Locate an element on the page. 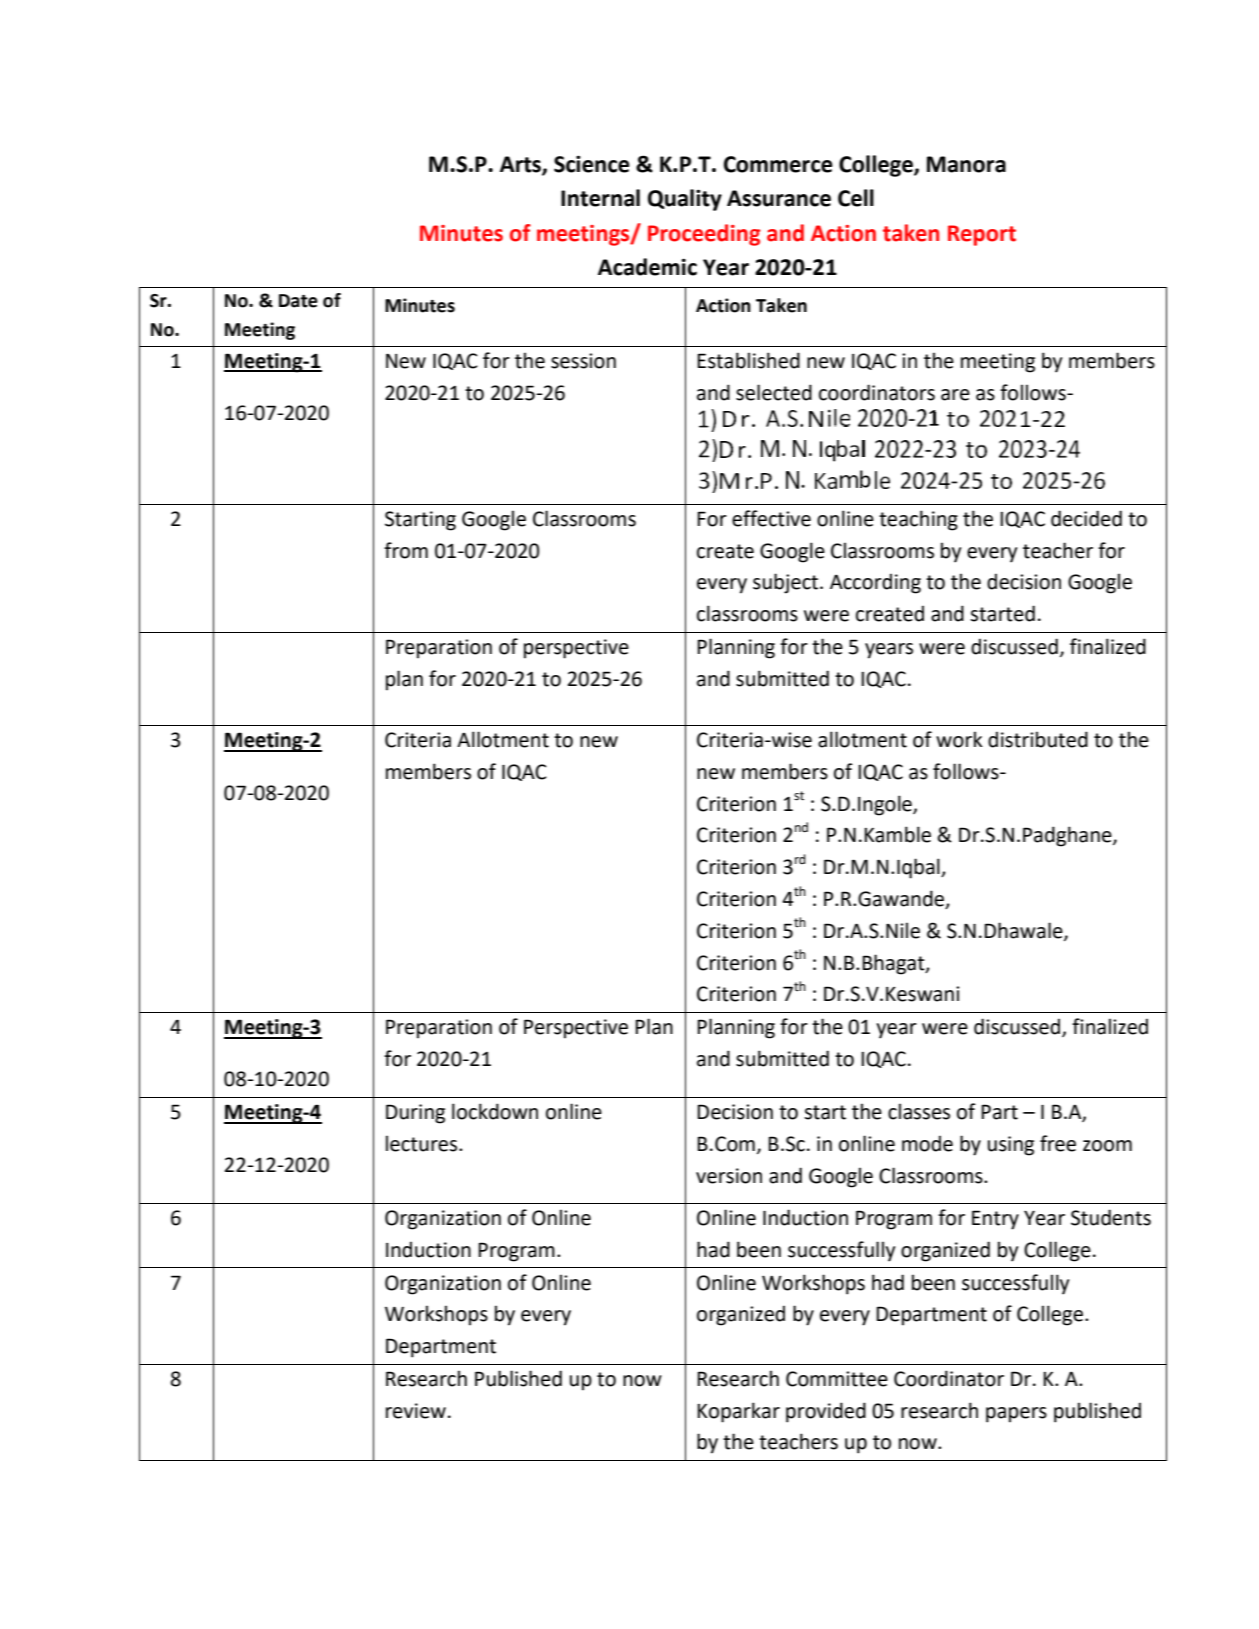 This image has height=1629, width=1259. subject is located at coordinates (787, 583).
